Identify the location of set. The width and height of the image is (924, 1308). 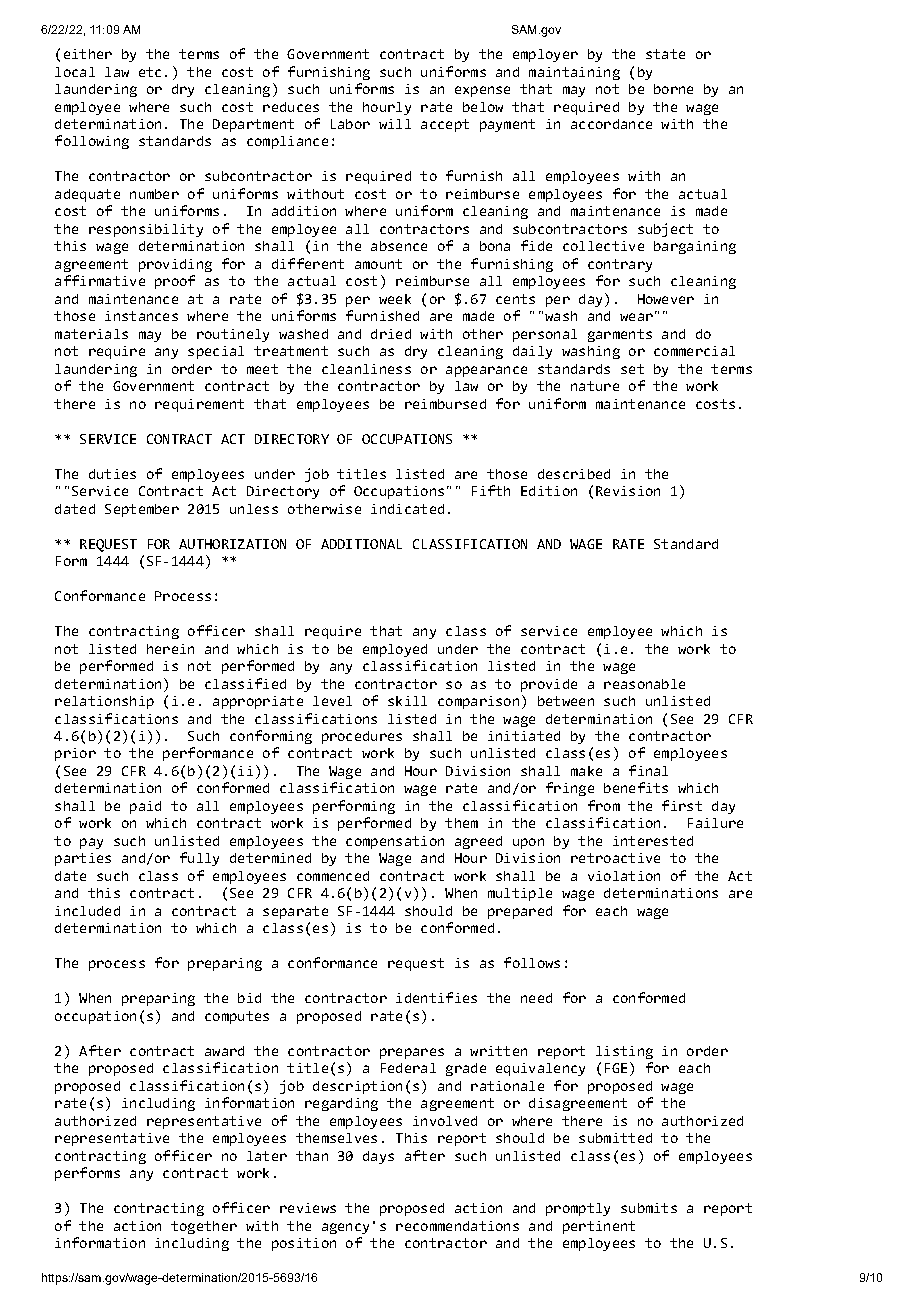
(632, 369).
